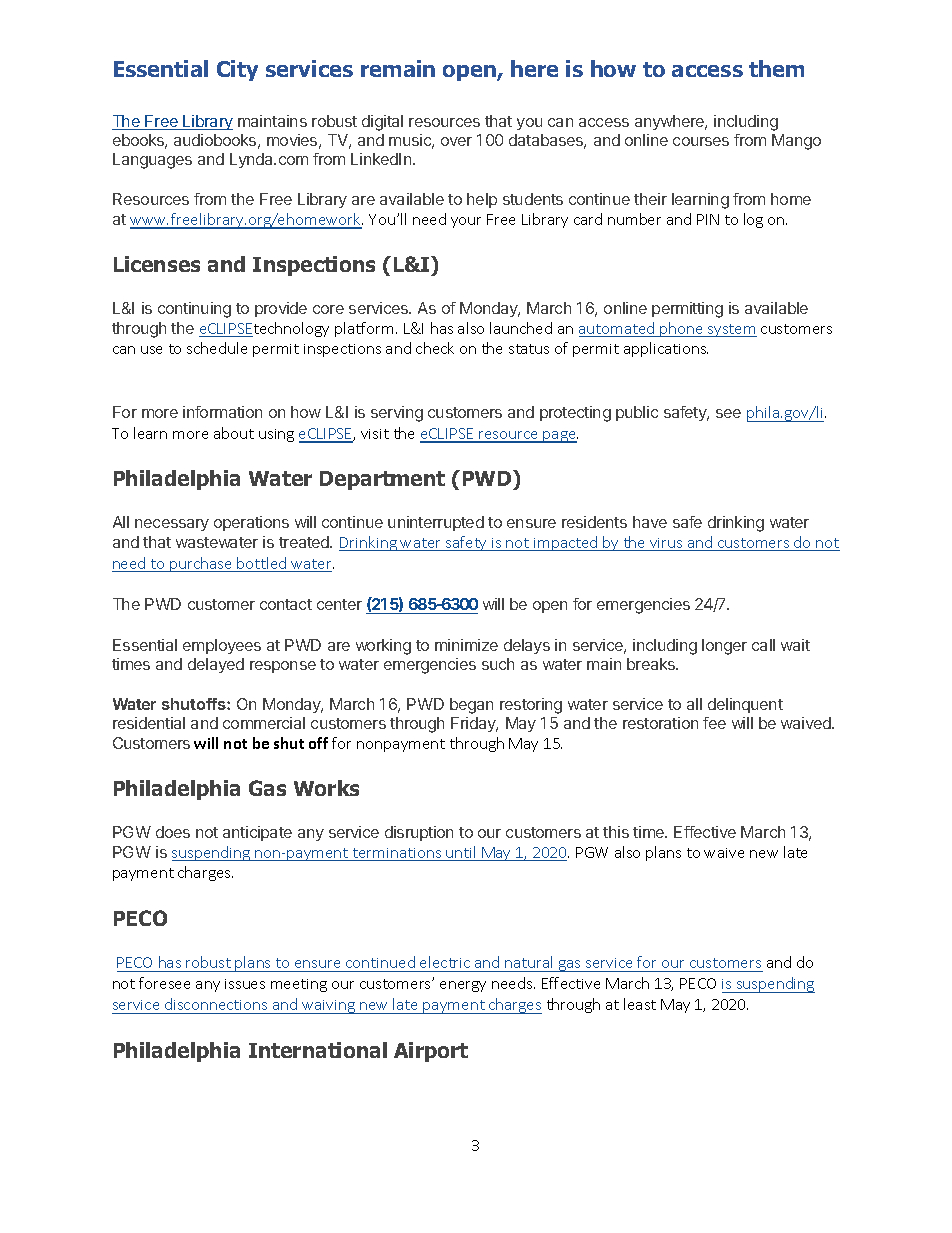 This page has width=952, height=1233. Describe the element at coordinates (666, 544) in the page. I see `virus` at that location.
